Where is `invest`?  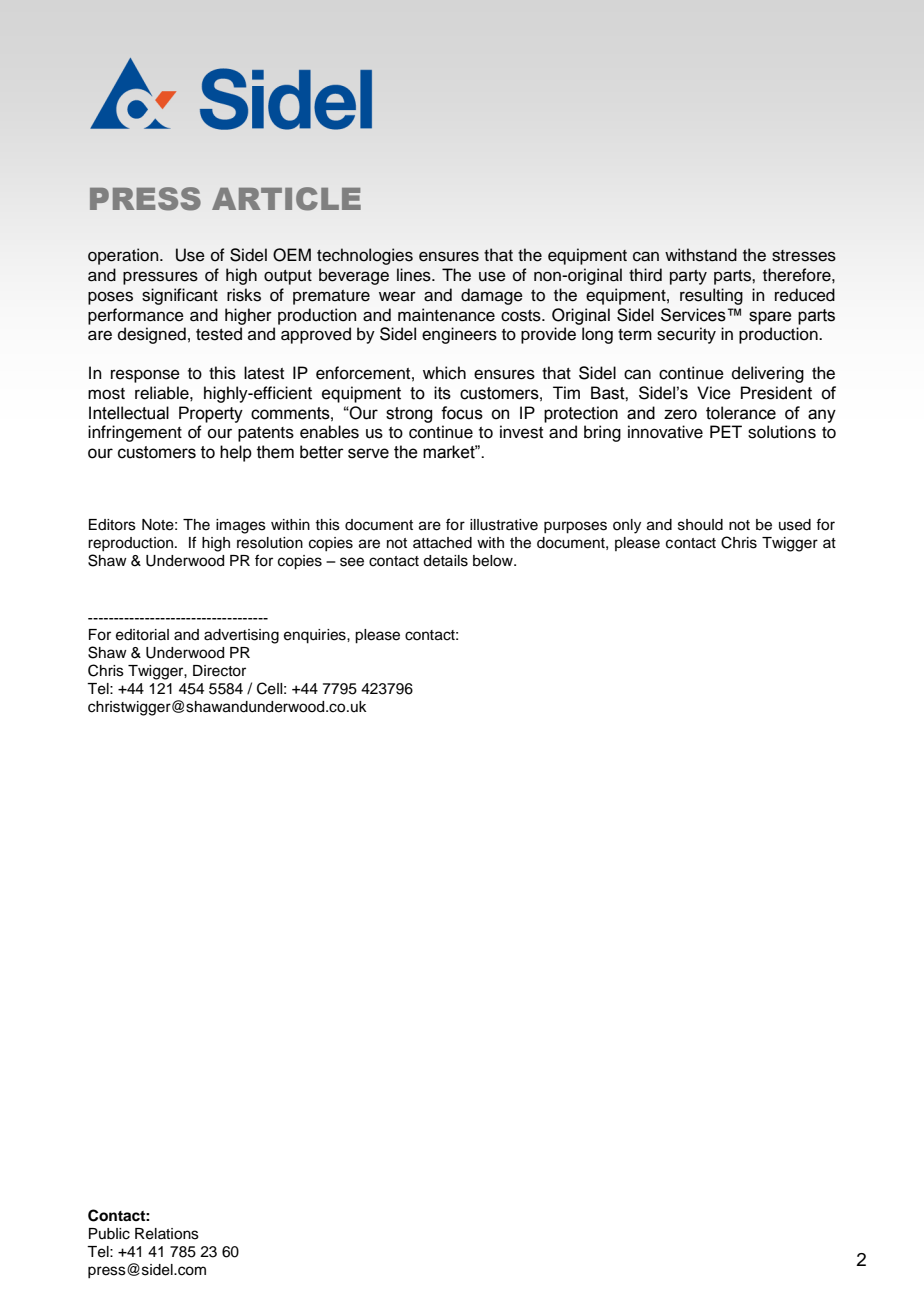
invest is located at coordinates (521, 432).
